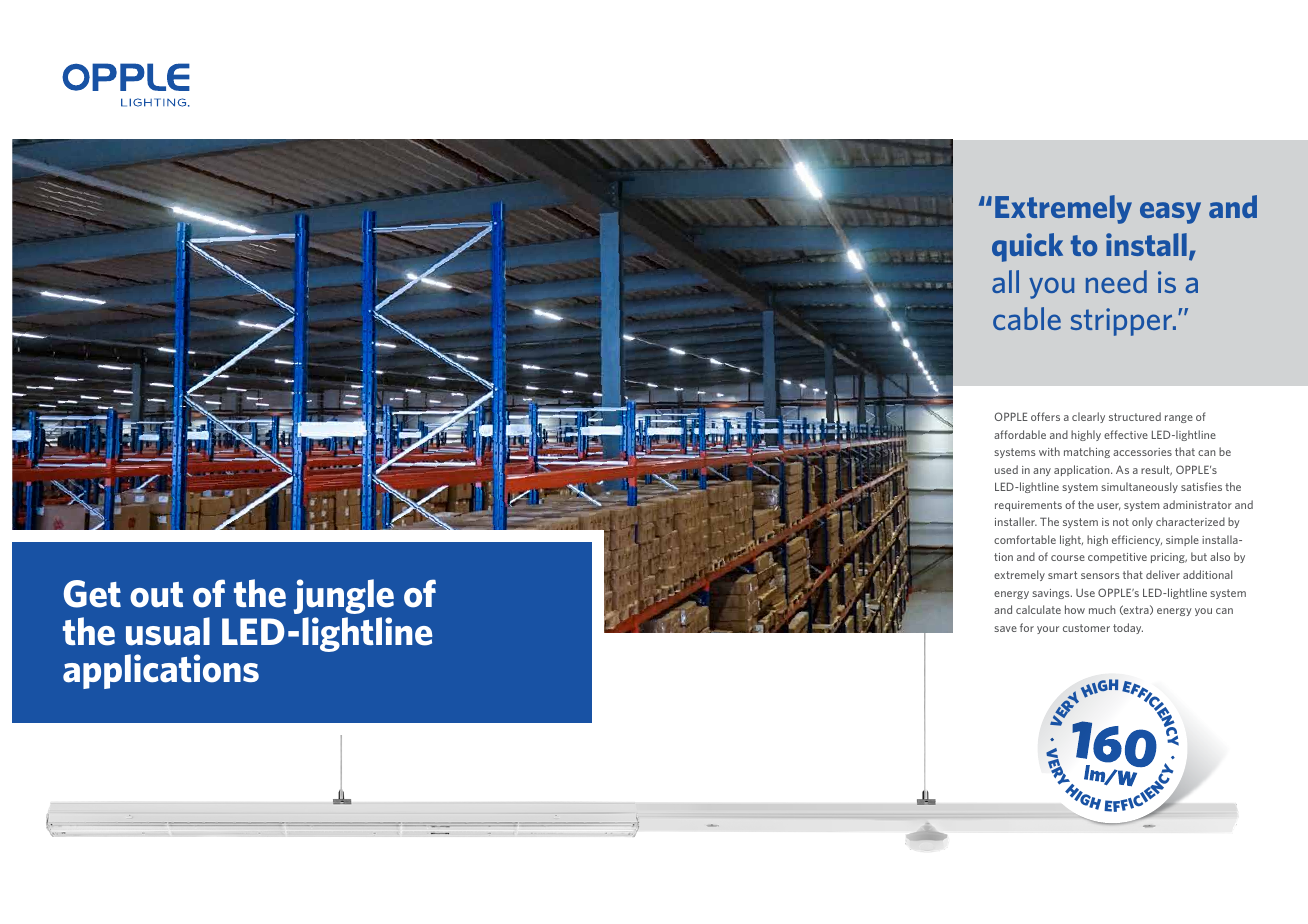  What do you see at coordinates (1027, 318) in the screenshot?
I see `cable` at bounding box center [1027, 318].
